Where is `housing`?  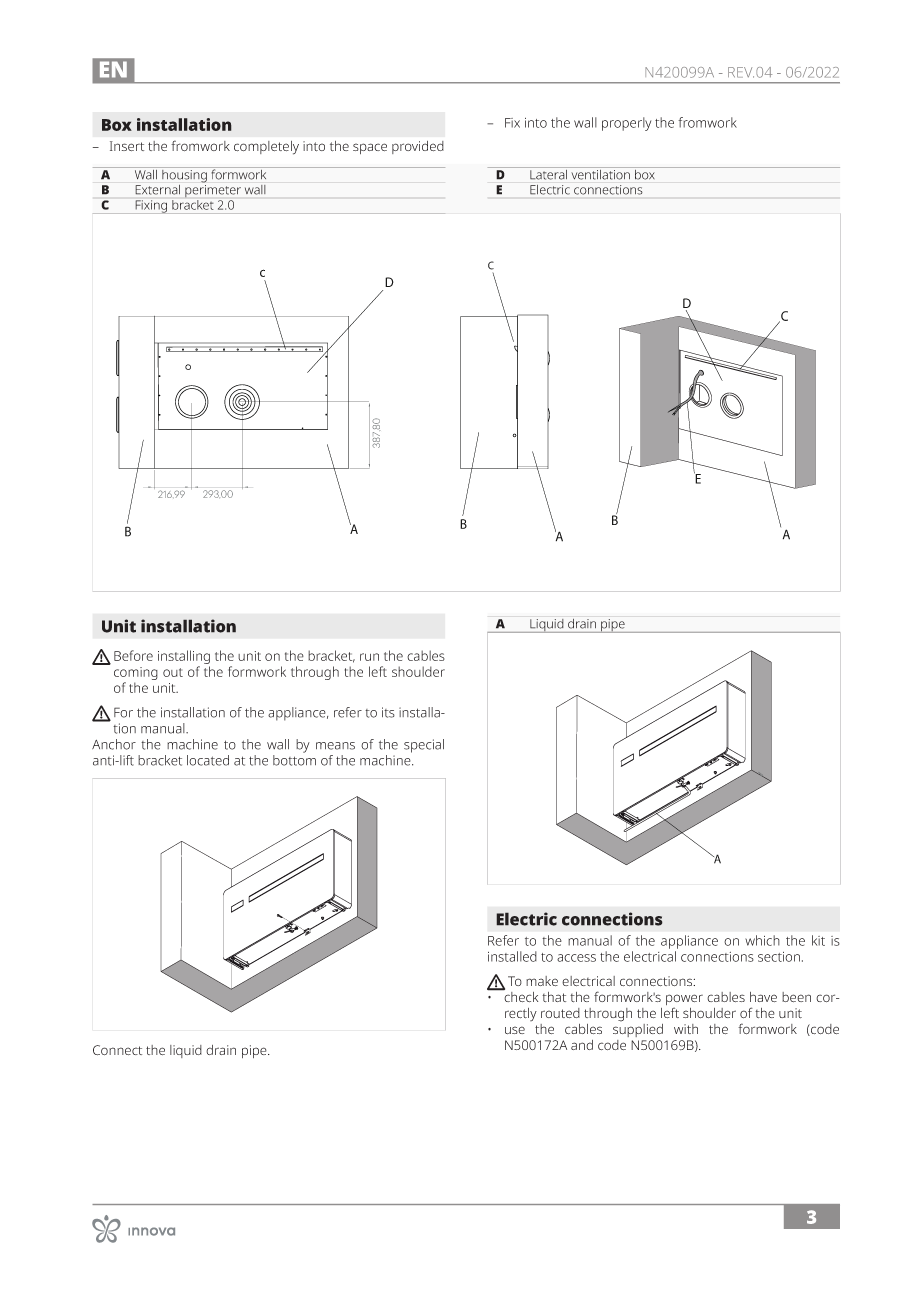
housing is located at coordinates (184, 175).
